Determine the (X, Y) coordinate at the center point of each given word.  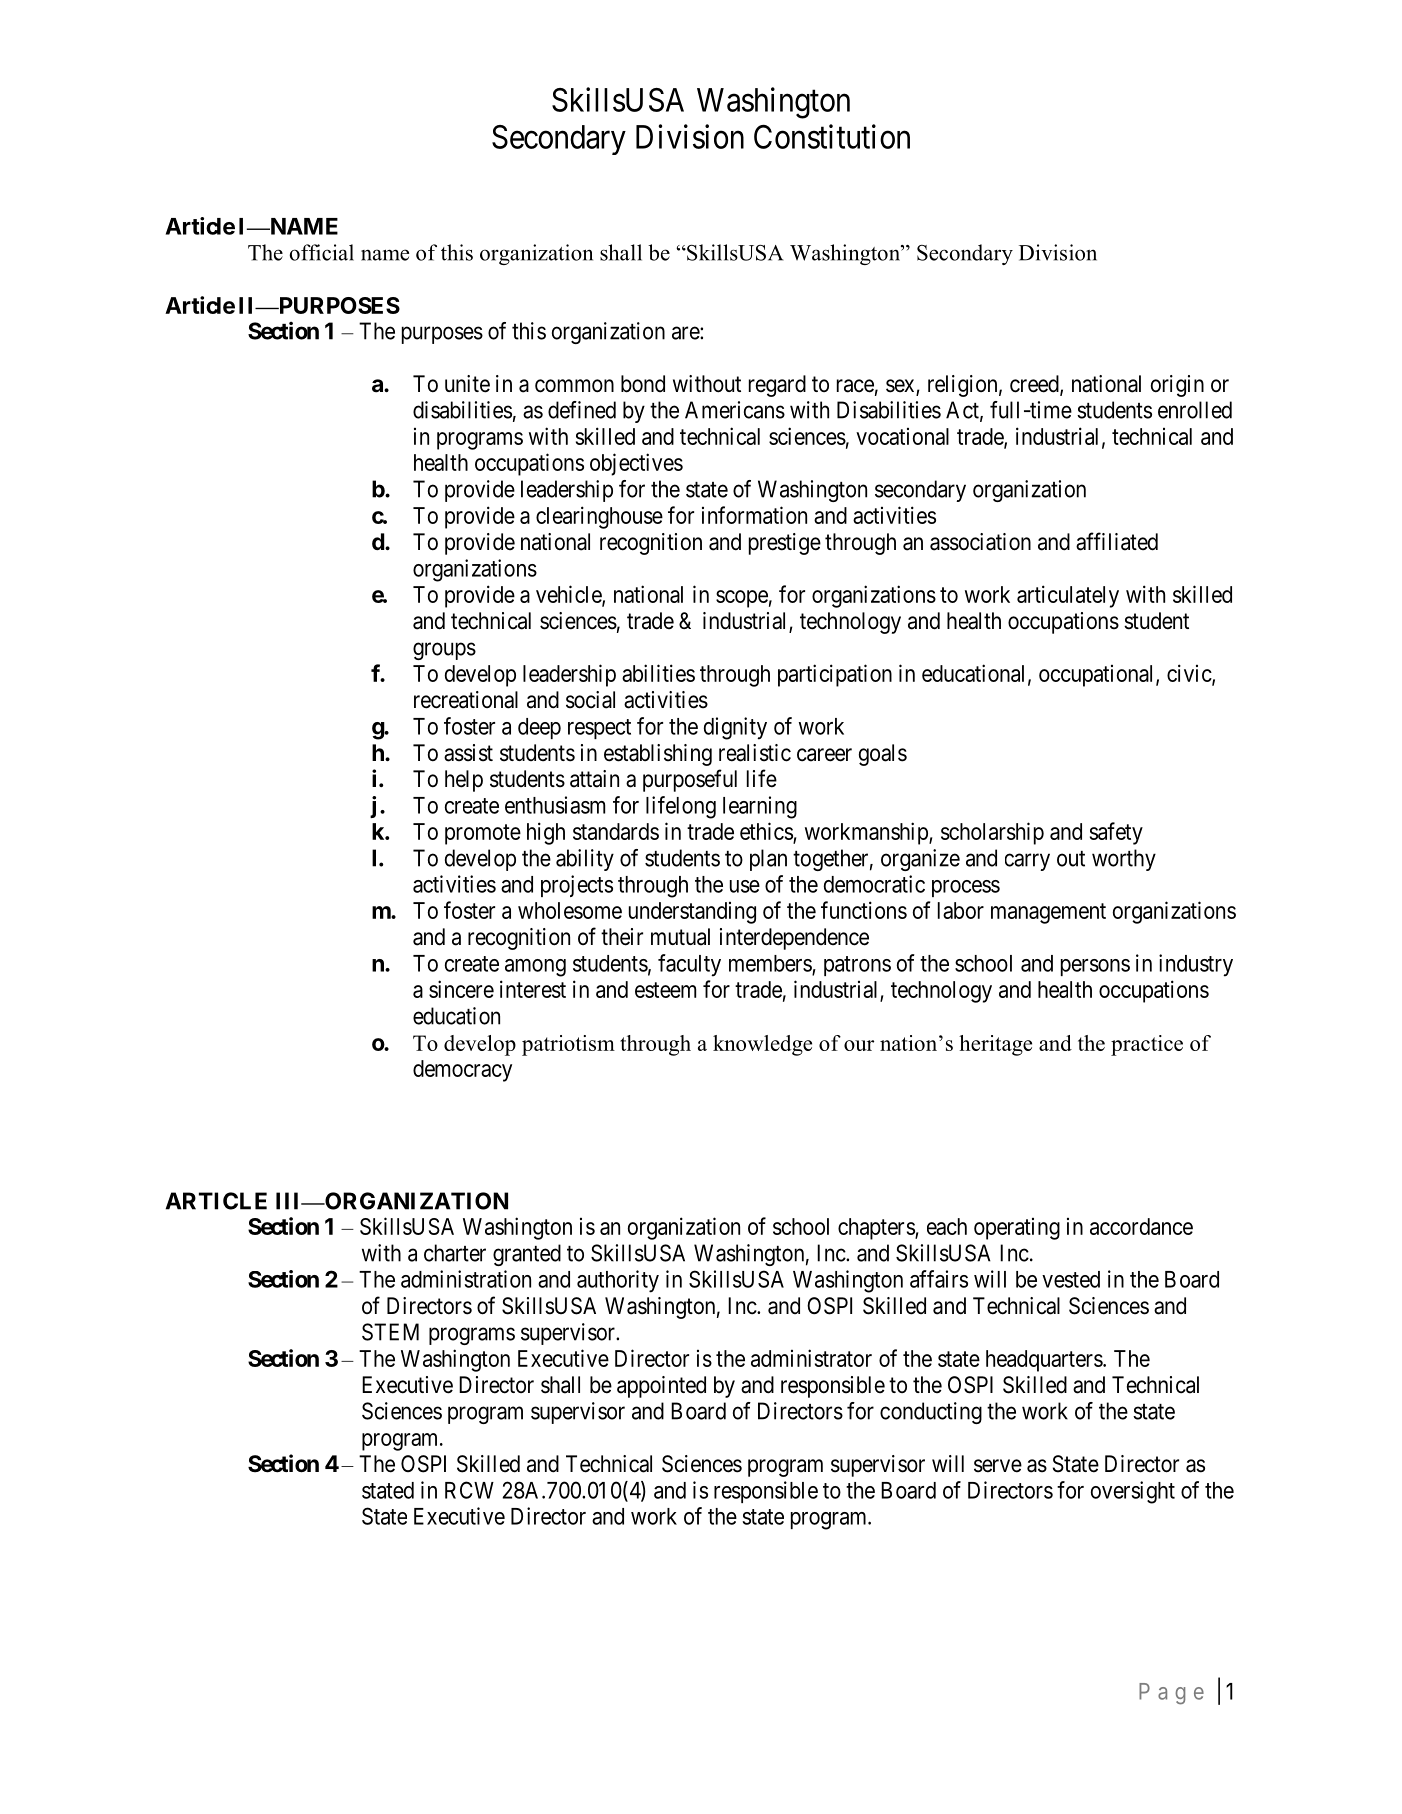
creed (1035, 385)
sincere (461, 989)
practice (1147, 1045)
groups (444, 651)
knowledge (762, 1045)
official (321, 252)
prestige (785, 544)
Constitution (832, 136)
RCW (469, 1490)
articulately (1068, 596)
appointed (661, 1387)
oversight (1133, 1492)
